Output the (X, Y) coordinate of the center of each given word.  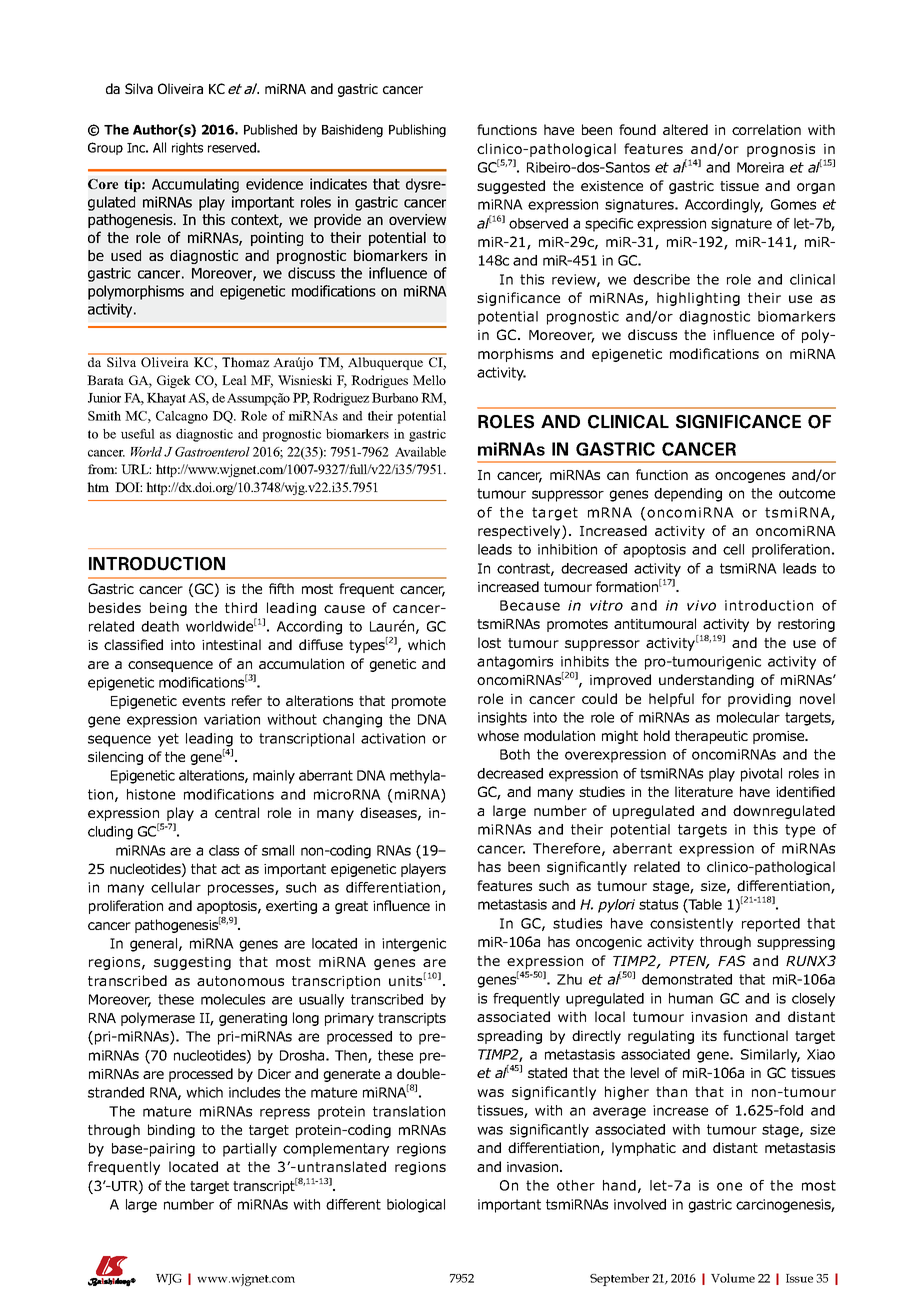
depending (688, 495)
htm (98, 487)
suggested (511, 187)
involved (640, 1204)
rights (187, 148)
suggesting (192, 963)
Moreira (760, 167)
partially (250, 1150)
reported (771, 925)
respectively (520, 532)
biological (416, 1206)
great (351, 907)
